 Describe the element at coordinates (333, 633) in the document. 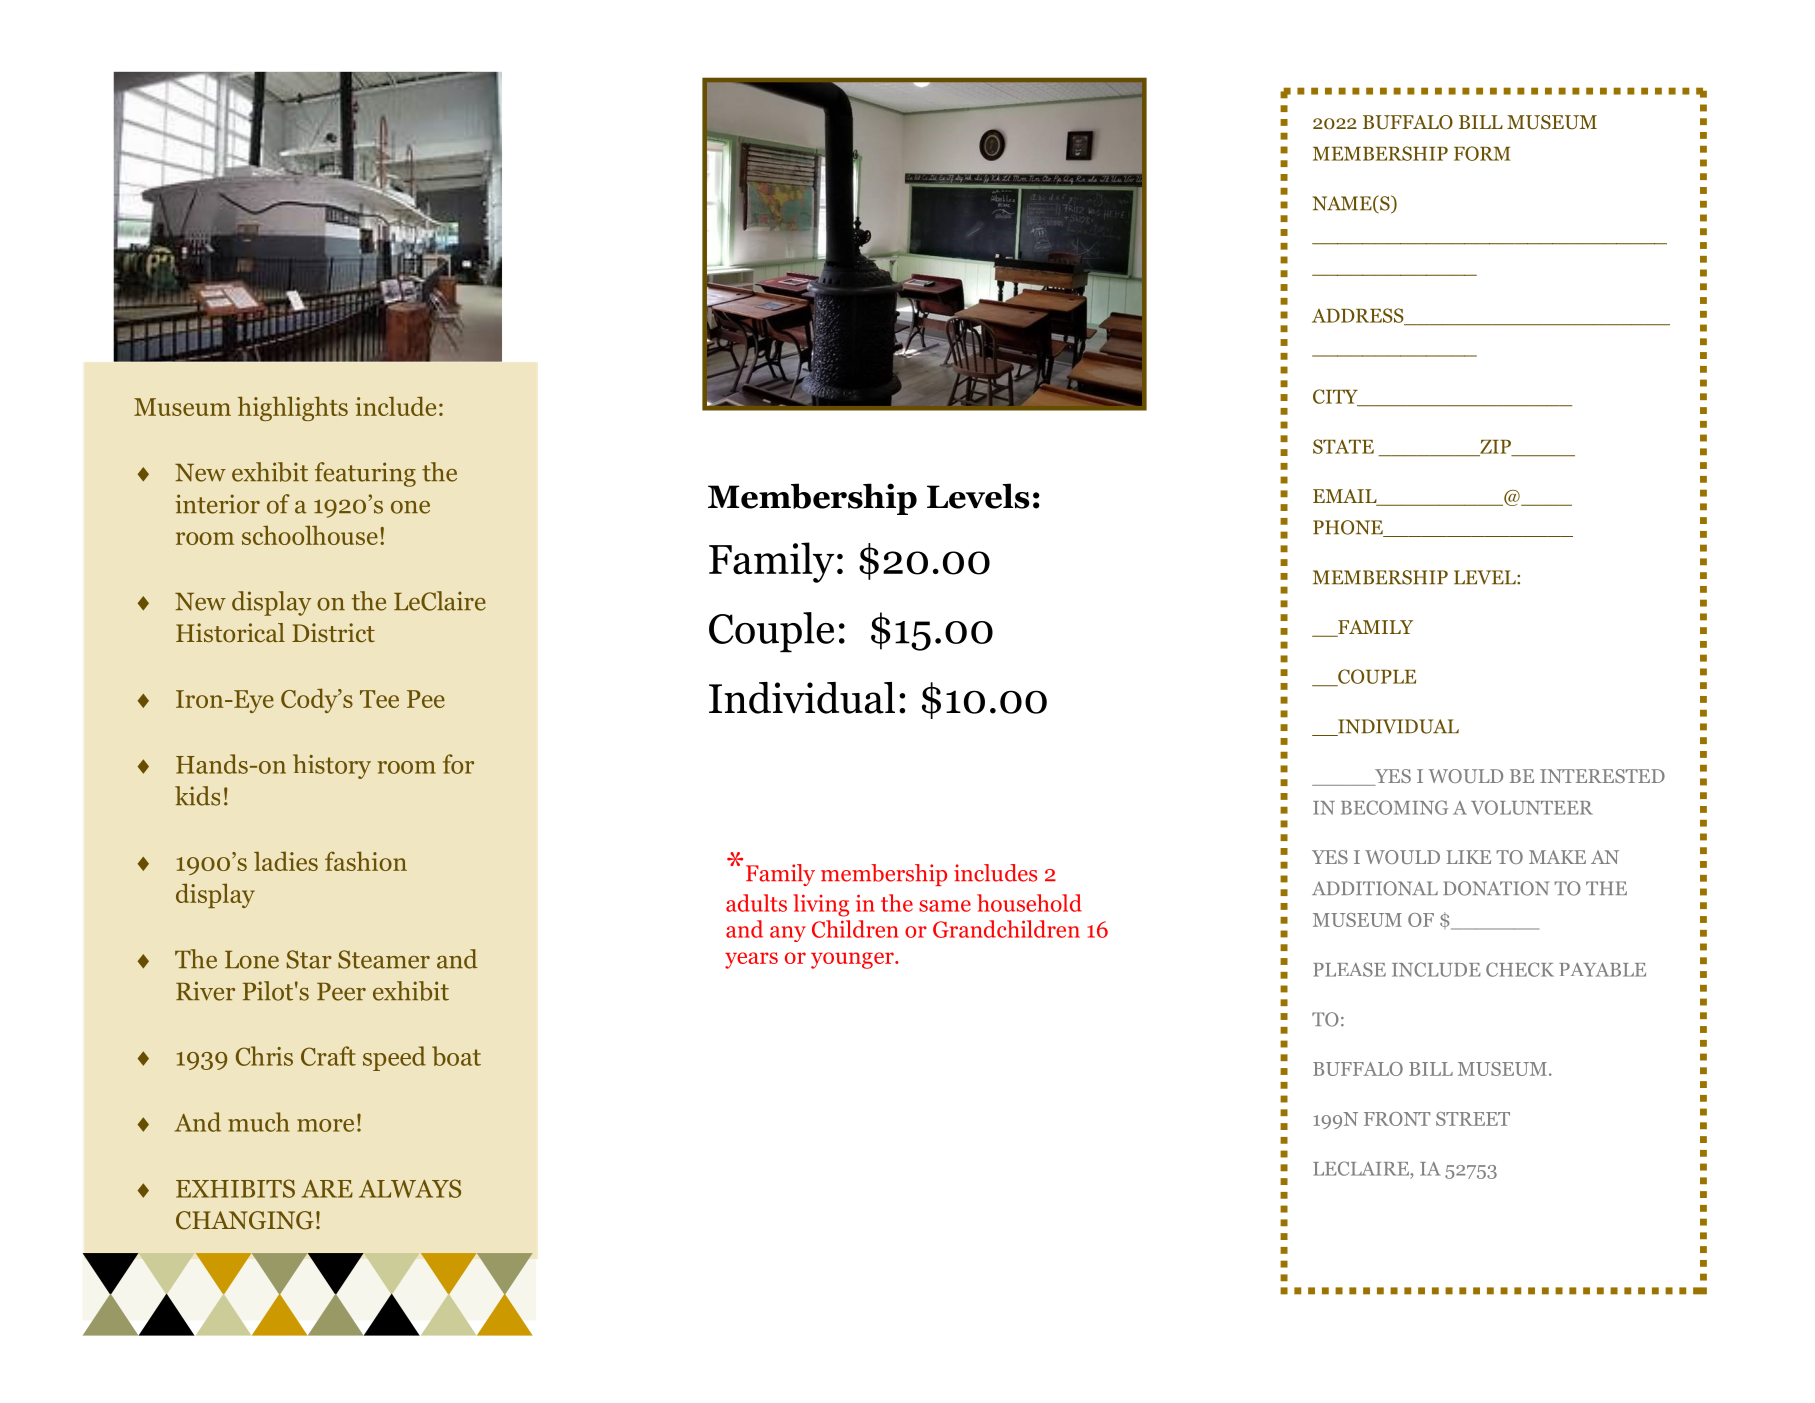

I see `District` at that location.
